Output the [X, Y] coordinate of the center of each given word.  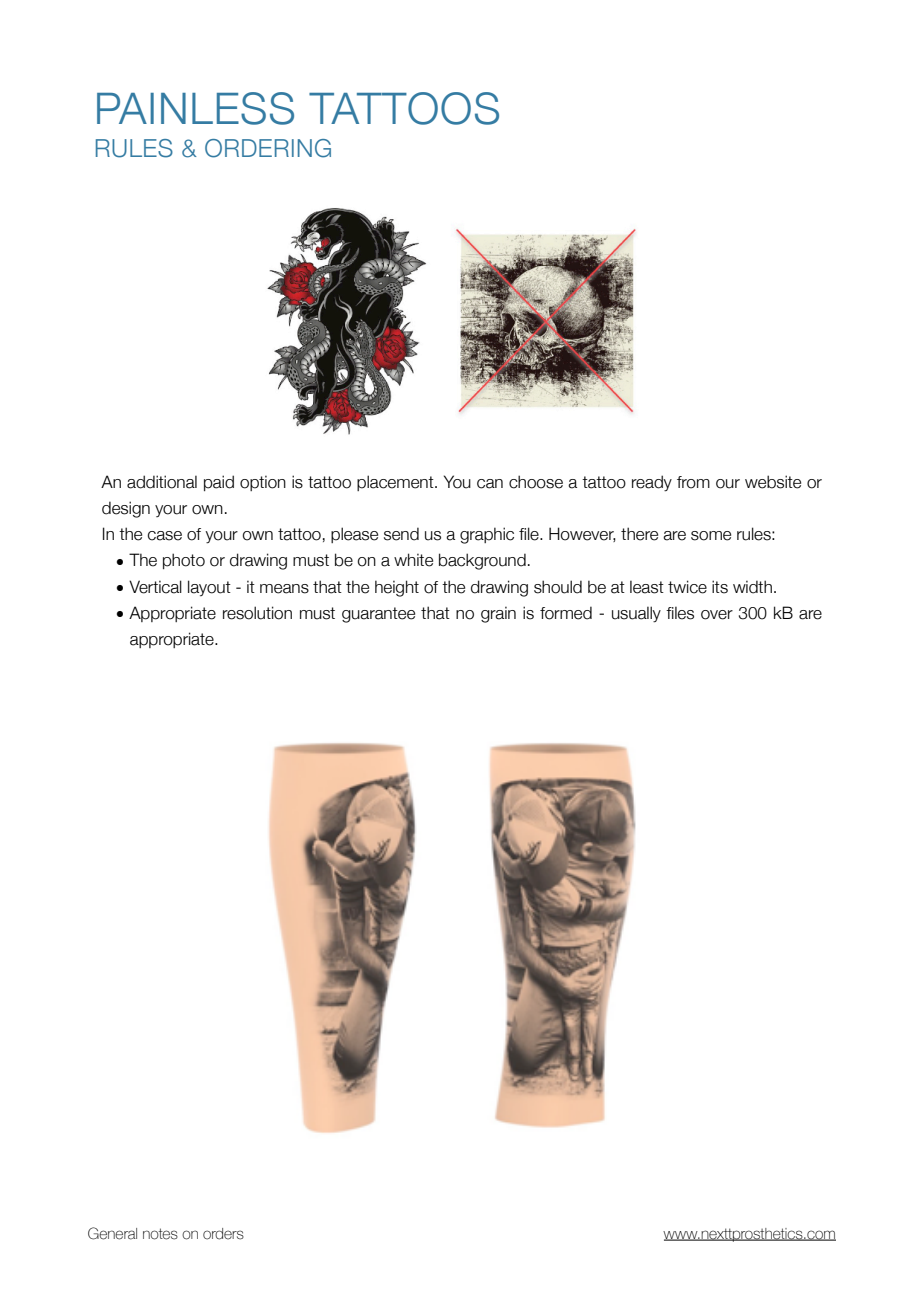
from [693, 482]
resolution [257, 613]
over [717, 615]
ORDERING [268, 148]
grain [498, 614]
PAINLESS [195, 108]
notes [160, 1234]
